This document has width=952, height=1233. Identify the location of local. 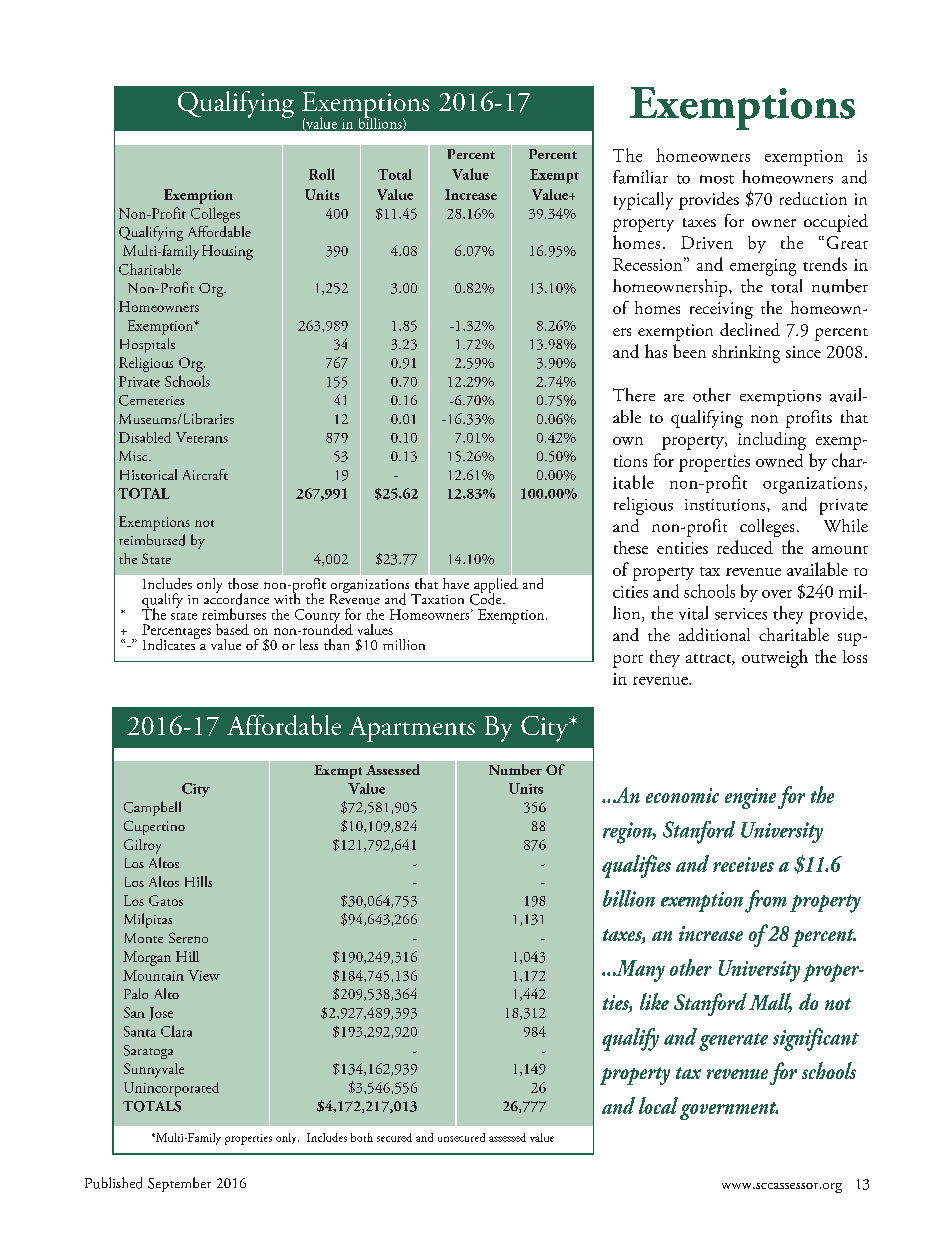
(658, 1105).
